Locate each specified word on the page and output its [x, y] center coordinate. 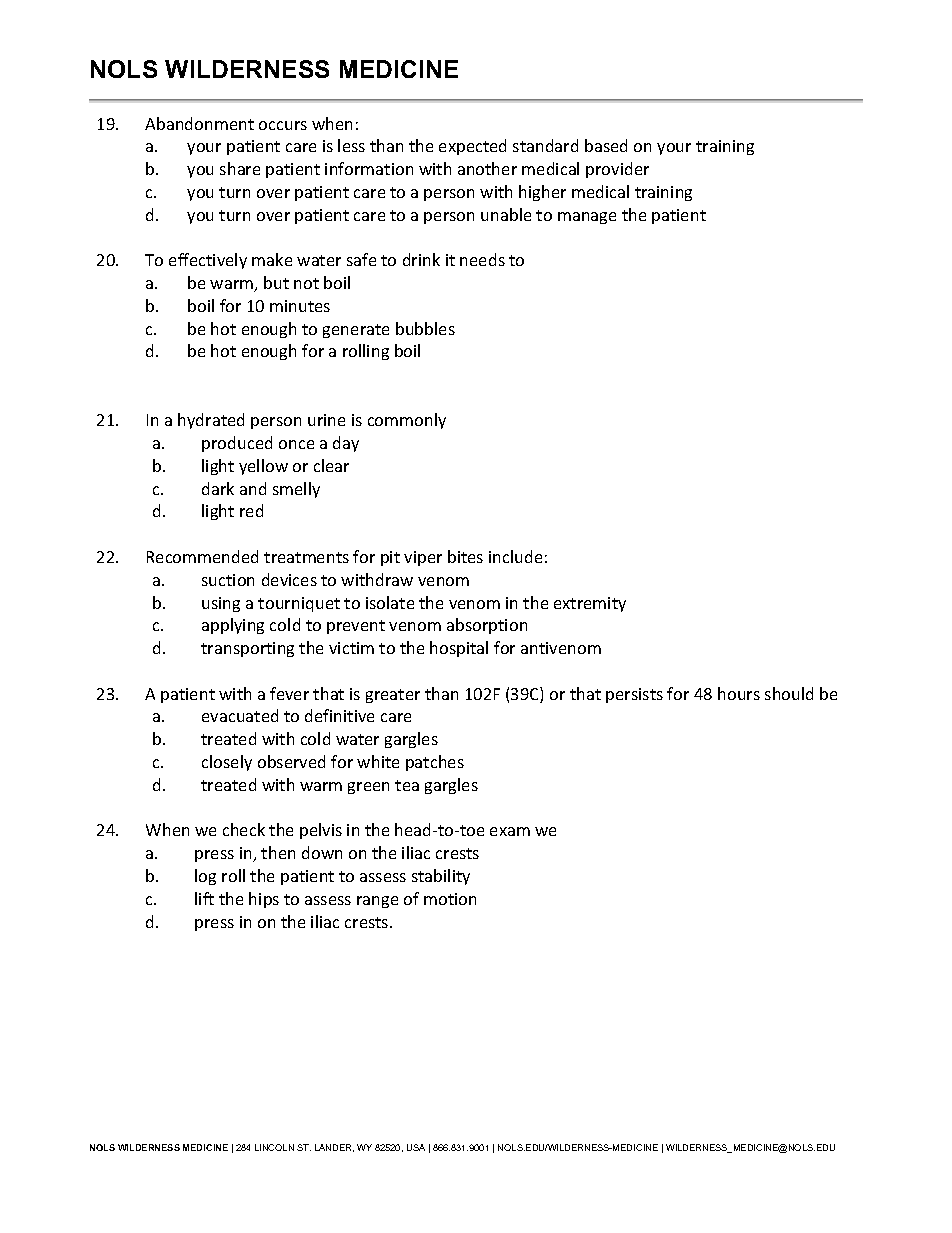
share [240, 168]
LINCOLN [274, 1147]
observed [291, 761]
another [487, 168]
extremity [590, 604]
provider [617, 170]
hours [739, 693]
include [515, 556]
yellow [263, 467]
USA [416, 1147]
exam [510, 831]
